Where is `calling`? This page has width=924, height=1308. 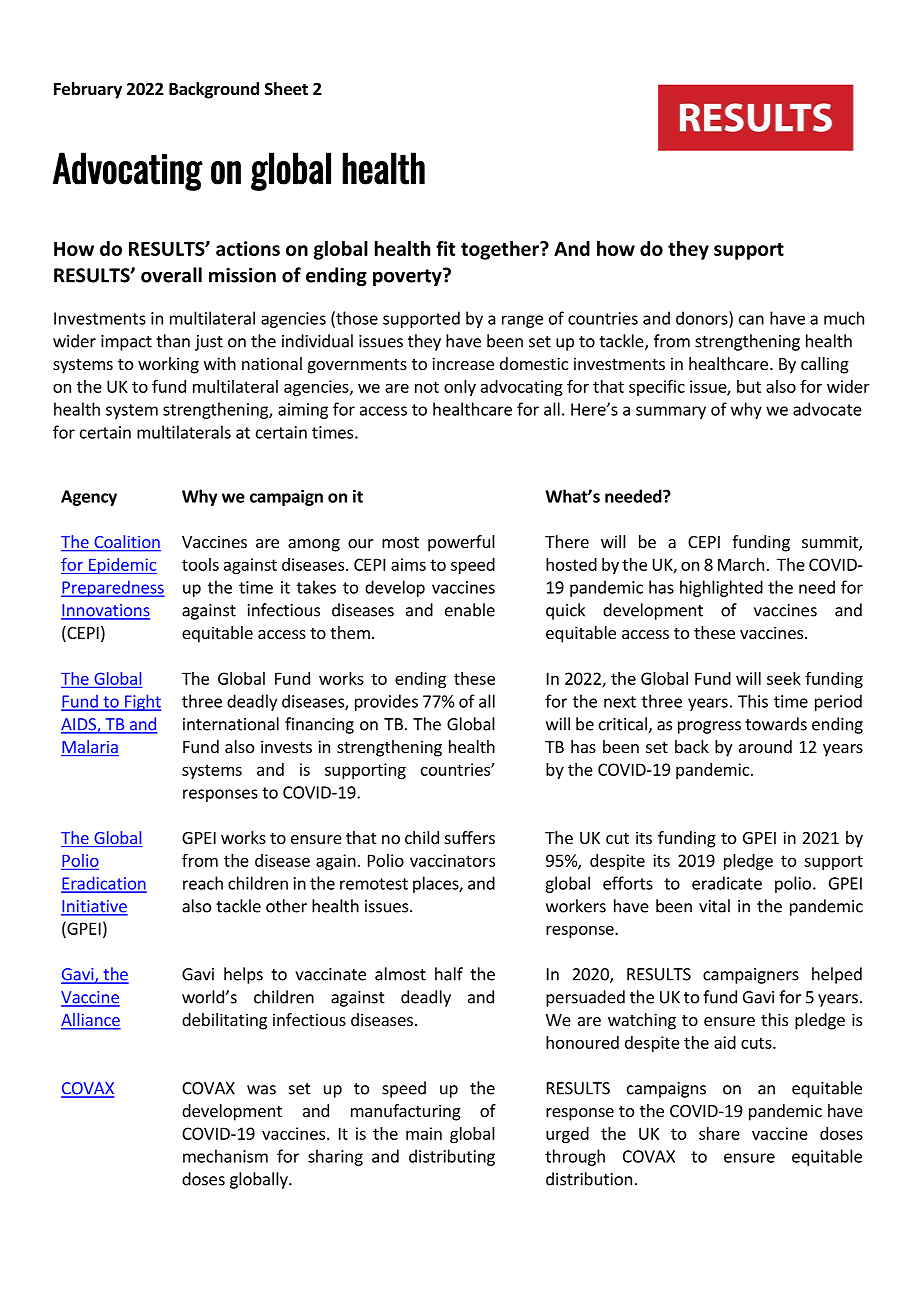
calling is located at coordinates (825, 365).
